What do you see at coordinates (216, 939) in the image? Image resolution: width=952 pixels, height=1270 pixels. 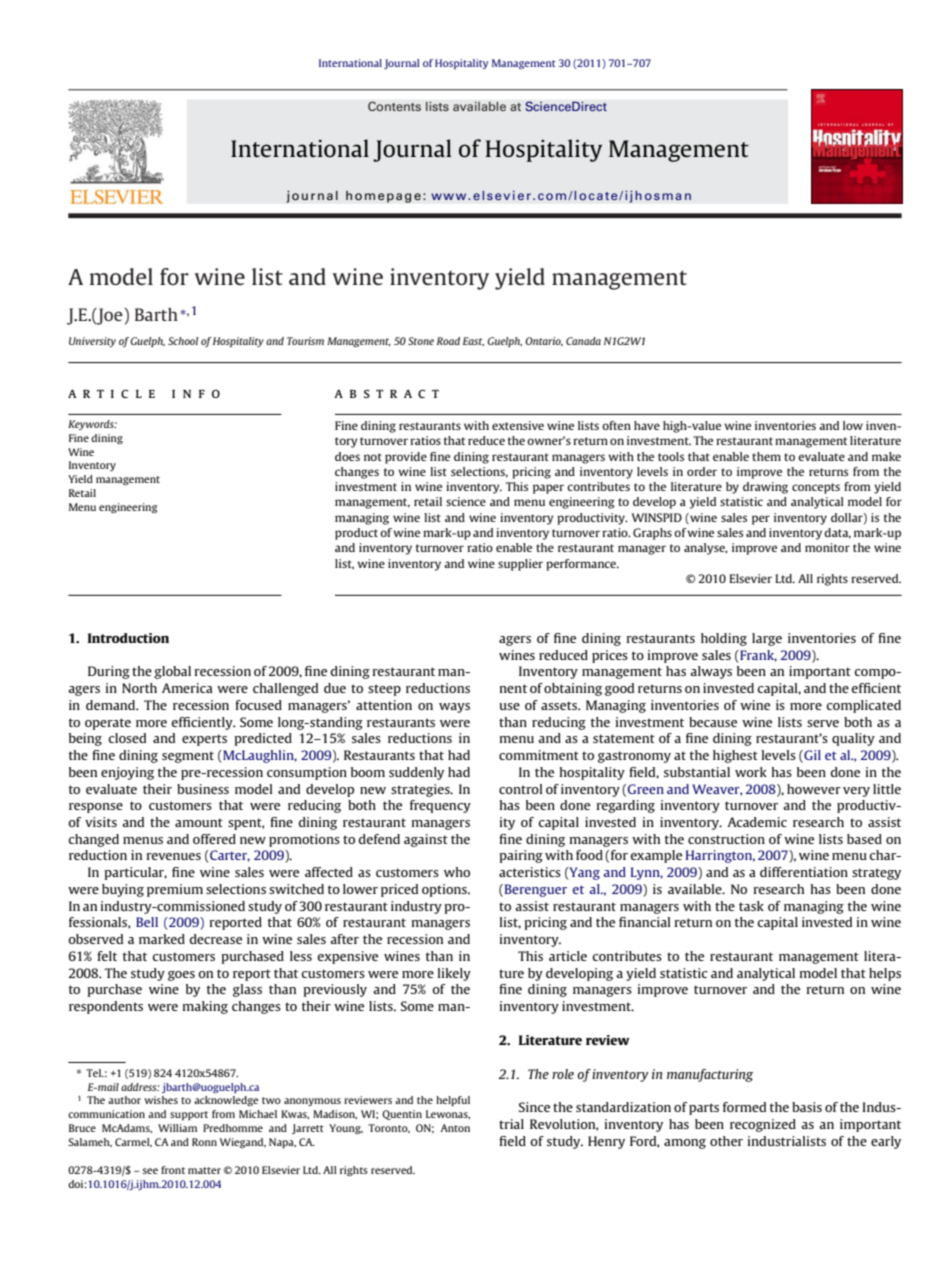 I see `decrease` at bounding box center [216, 939].
